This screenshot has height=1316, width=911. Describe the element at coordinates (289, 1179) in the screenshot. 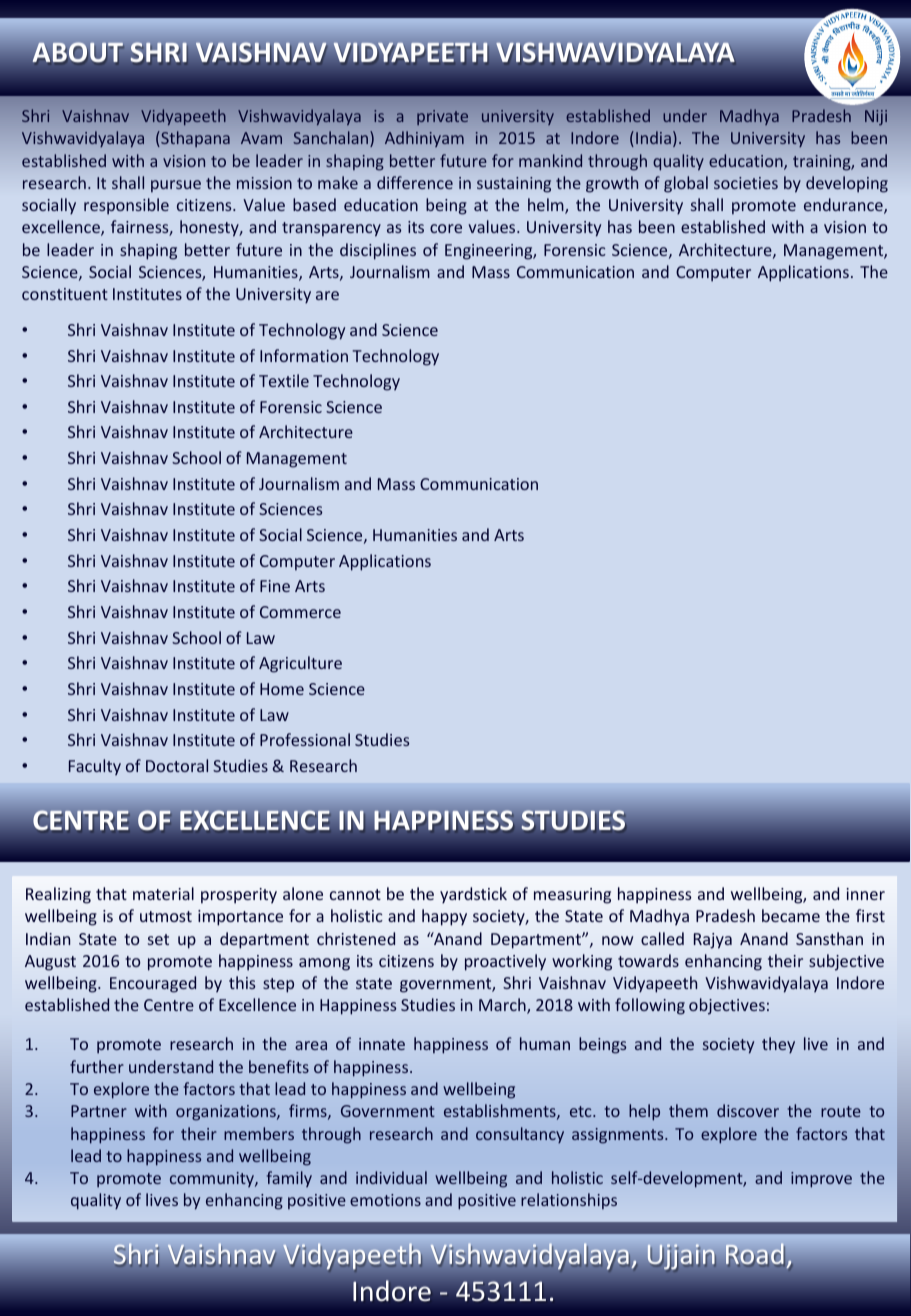

I see `family` at that location.
